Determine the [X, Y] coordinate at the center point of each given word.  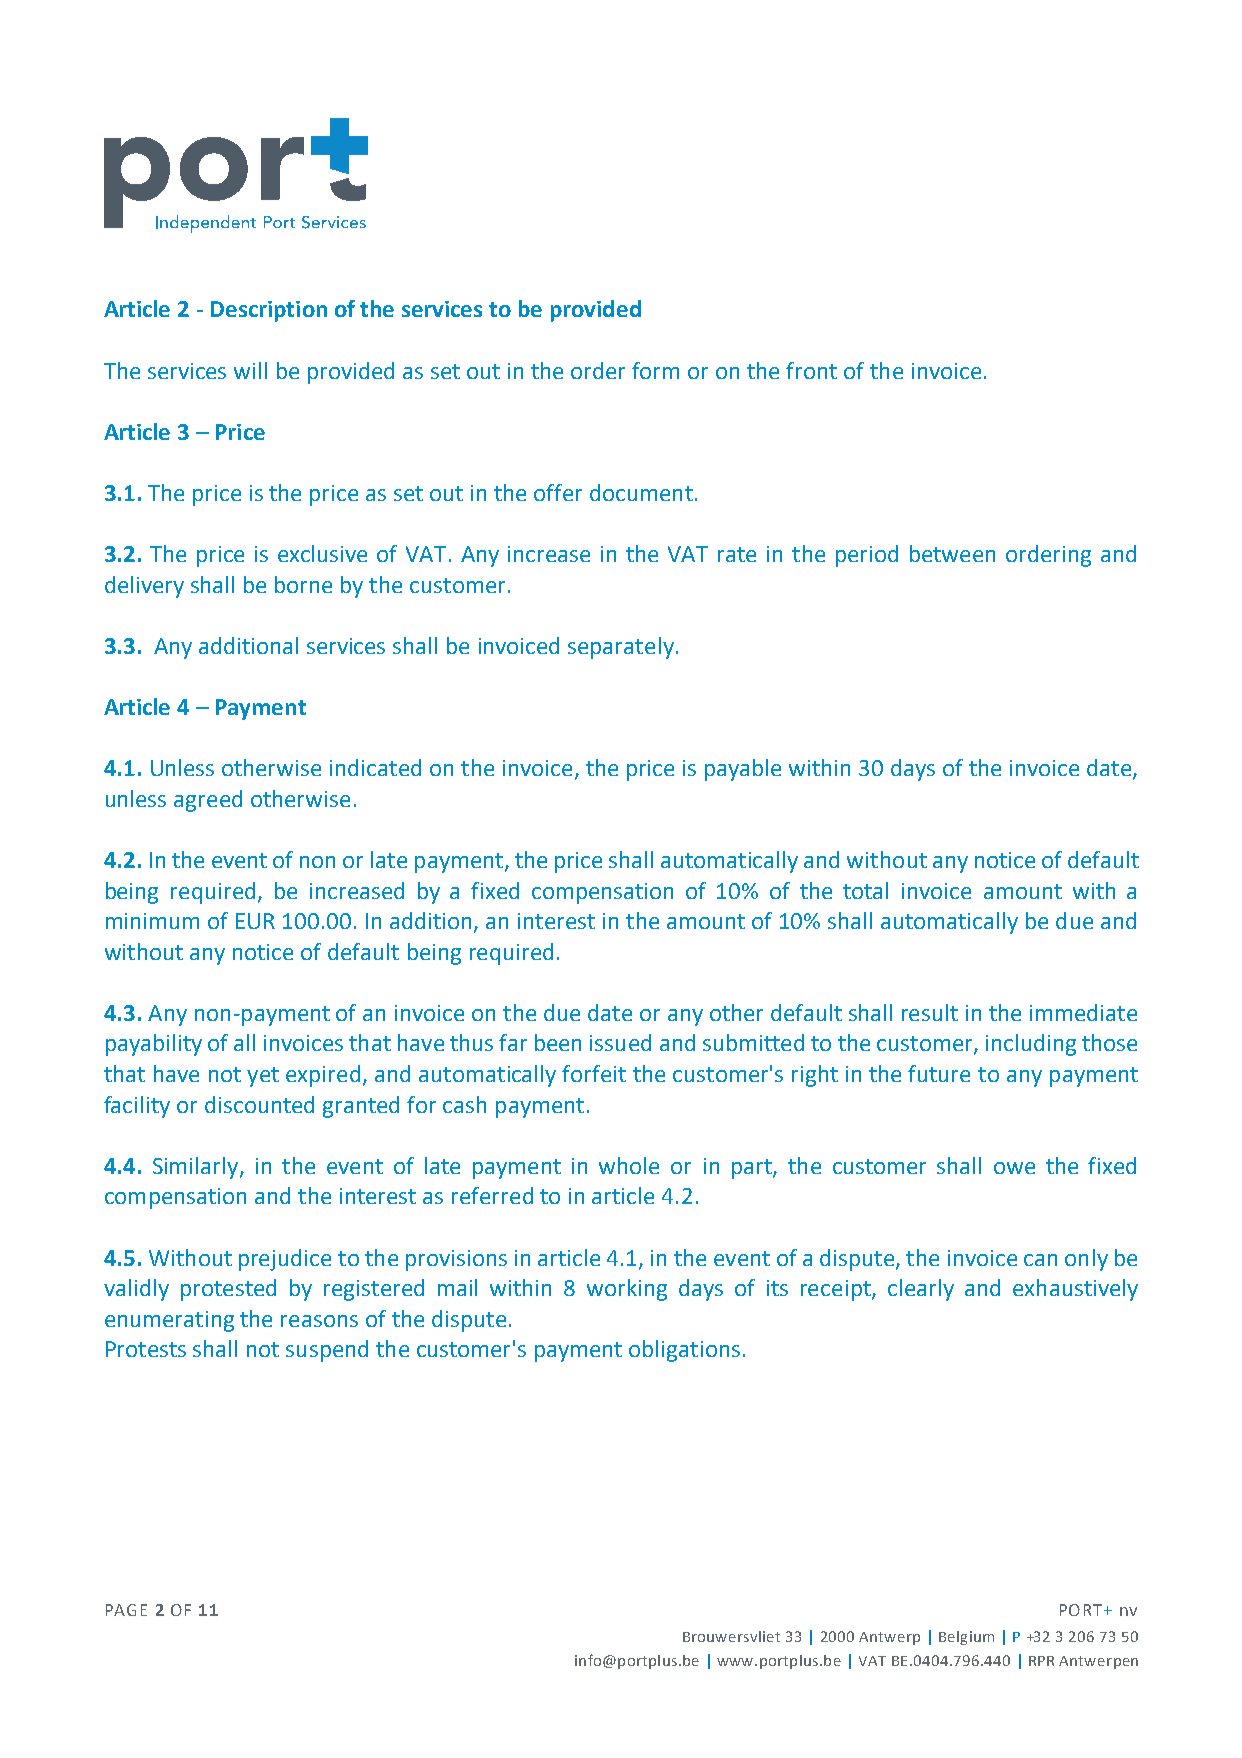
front [811, 370]
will [250, 370]
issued [620, 1042]
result [930, 1012]
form [655, 370]
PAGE [126, 1610]
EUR [255, 921]
